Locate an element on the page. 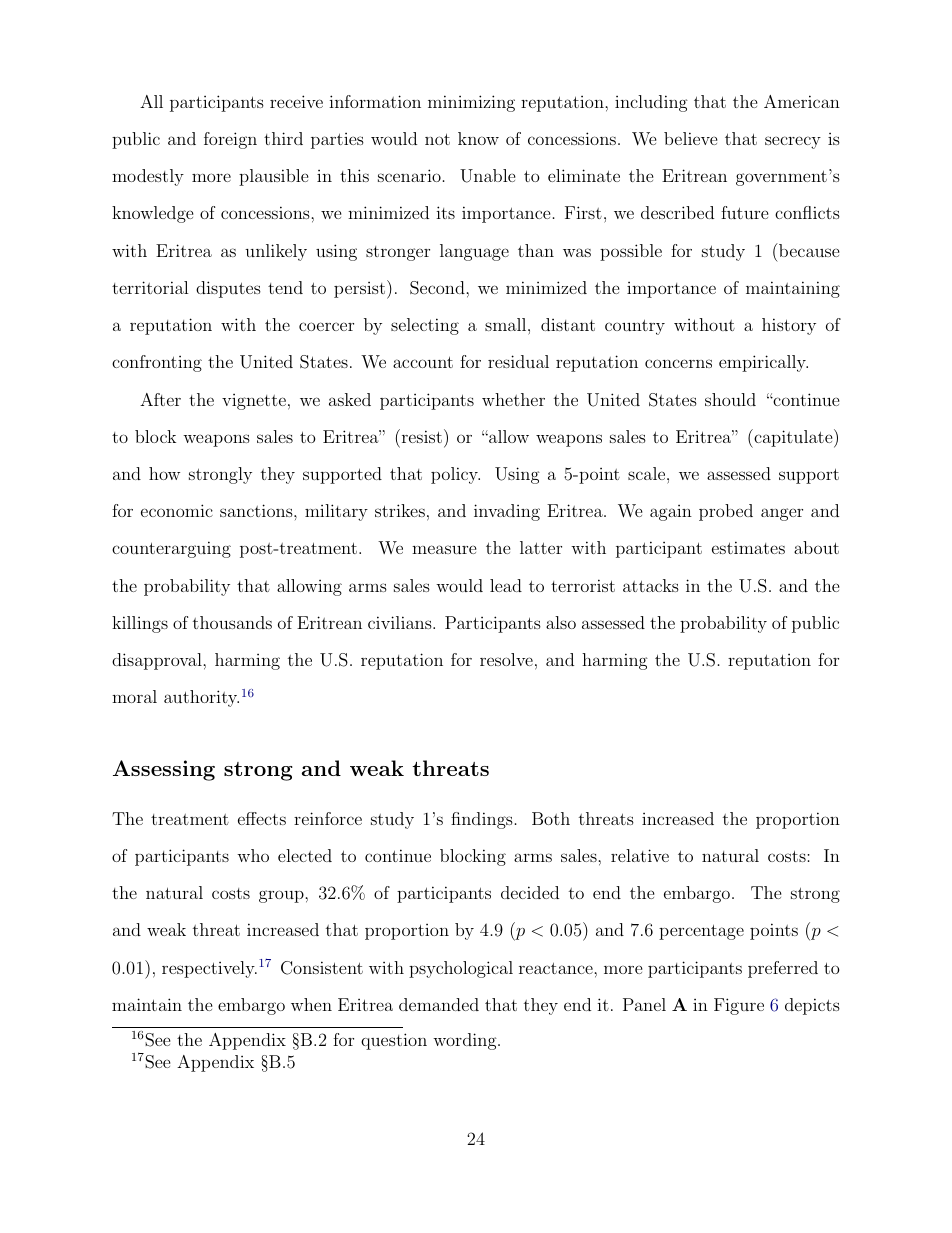 The width and height of the document is (952, 1233). thousands is located at coordinates (232, 622).
